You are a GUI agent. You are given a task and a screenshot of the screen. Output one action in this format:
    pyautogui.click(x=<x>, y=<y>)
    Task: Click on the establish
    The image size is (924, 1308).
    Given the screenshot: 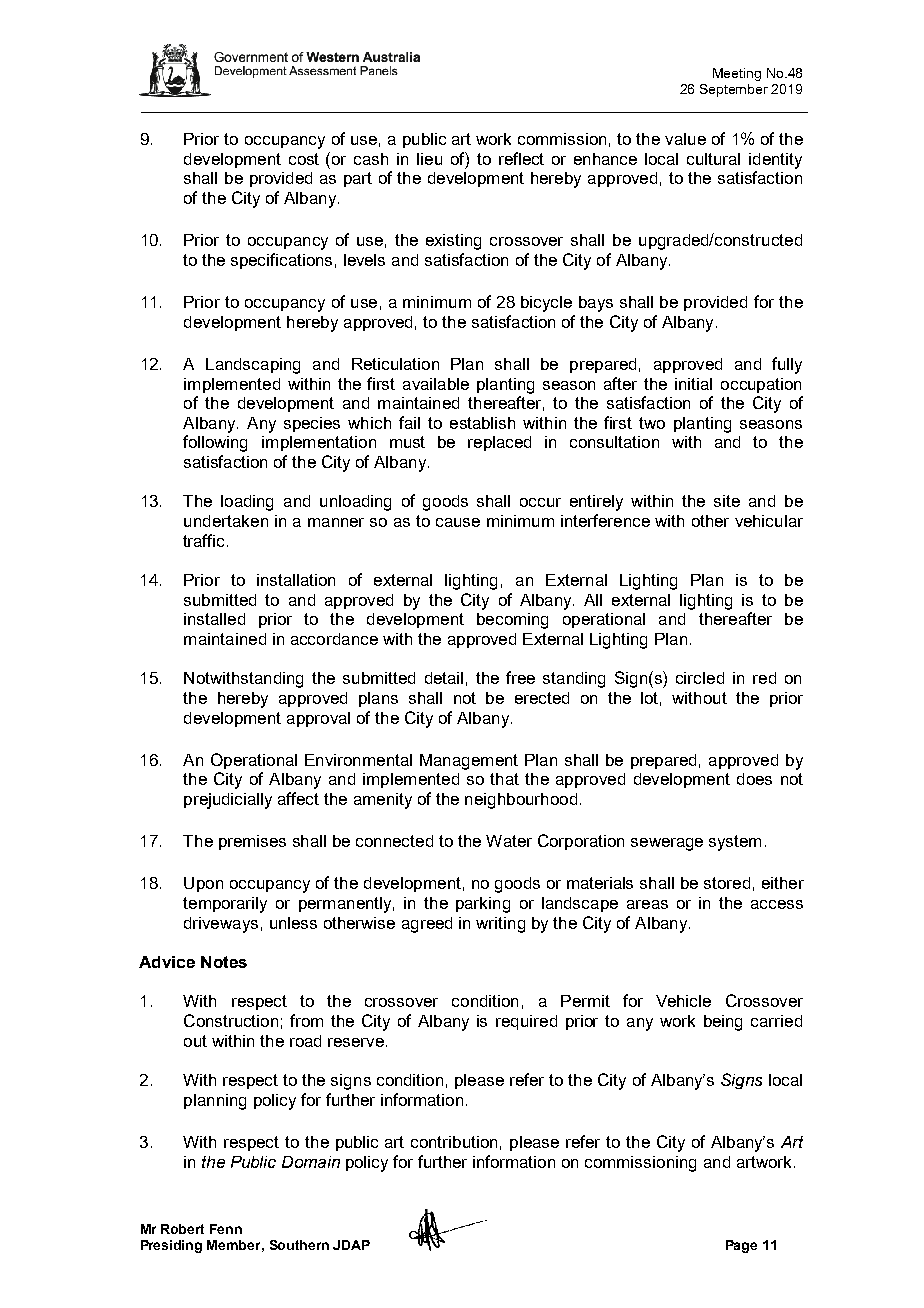 What is the action you would take?
    pyautogui.click(x=482, y=423)
